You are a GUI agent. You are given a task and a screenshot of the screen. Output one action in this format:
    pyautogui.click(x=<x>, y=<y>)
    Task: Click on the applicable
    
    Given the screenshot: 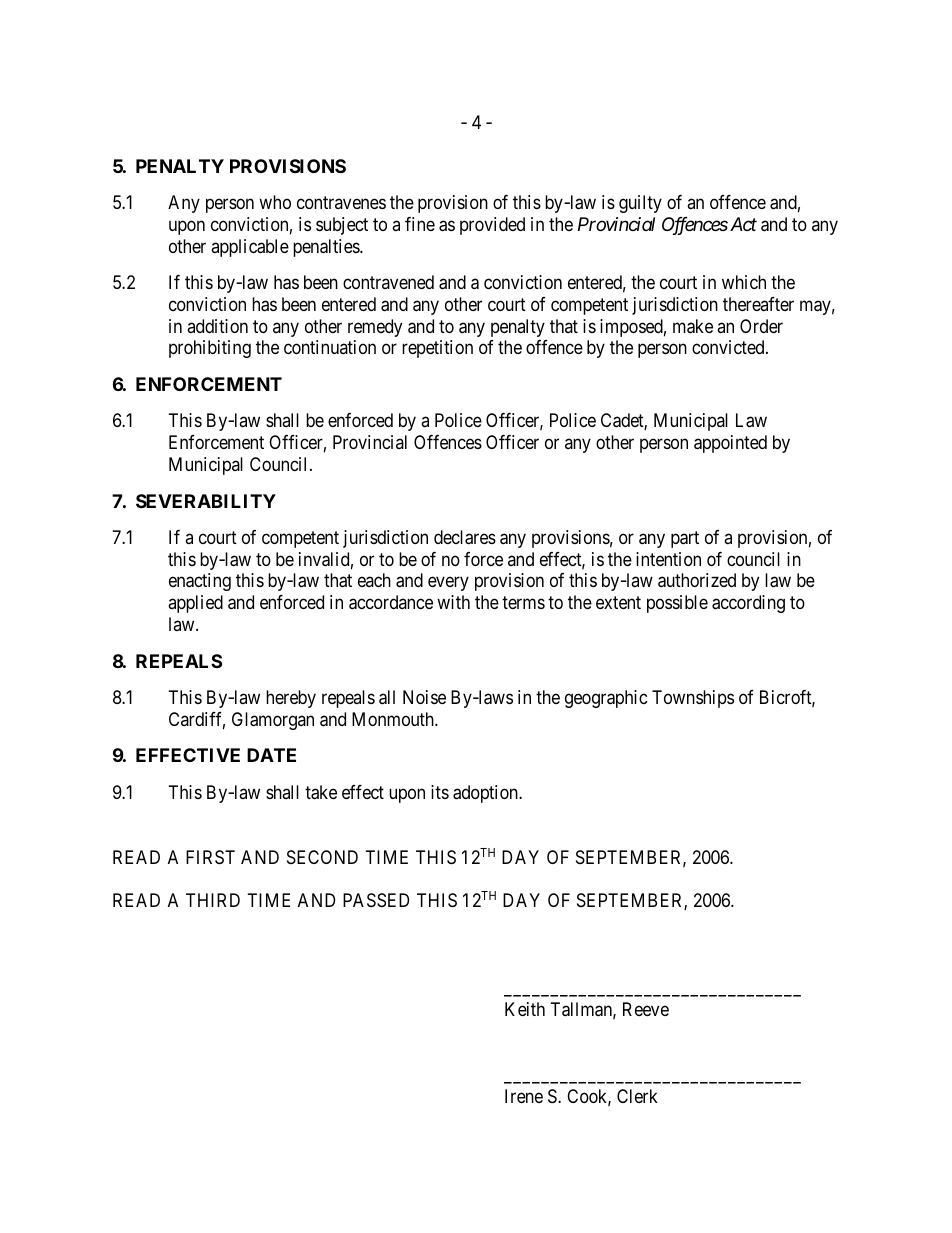 What is the action you would take?
    pyautogui.click(x=250, y=248)
